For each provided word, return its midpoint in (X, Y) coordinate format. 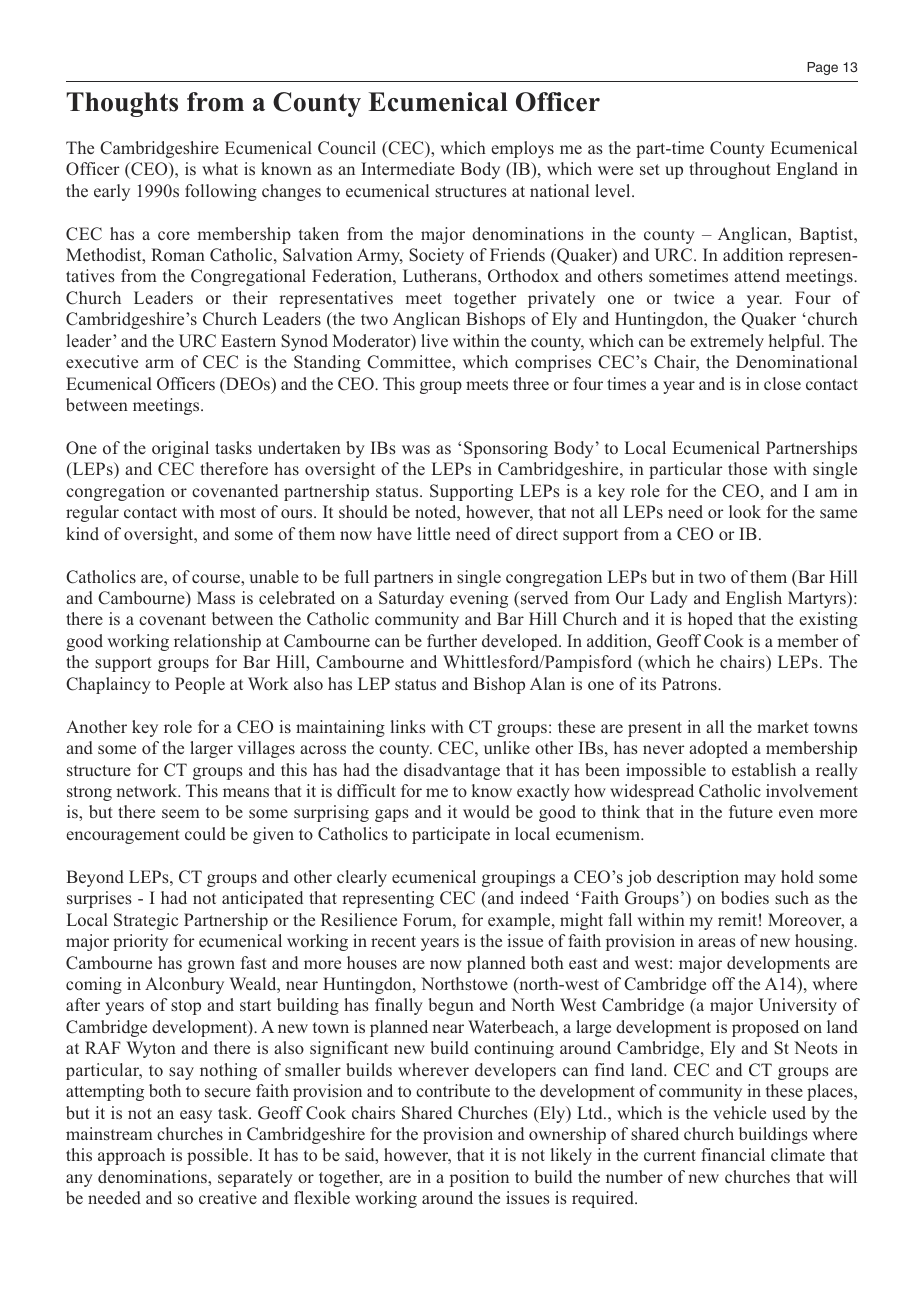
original (180, 449)
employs (522, 149)
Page (822, 68)
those (747, 468)
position (479, 1178)
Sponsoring (506, 449)
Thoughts (122, 104)
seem (181, 813)
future (751, 811)
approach (131, 1156)
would (486, 811)
